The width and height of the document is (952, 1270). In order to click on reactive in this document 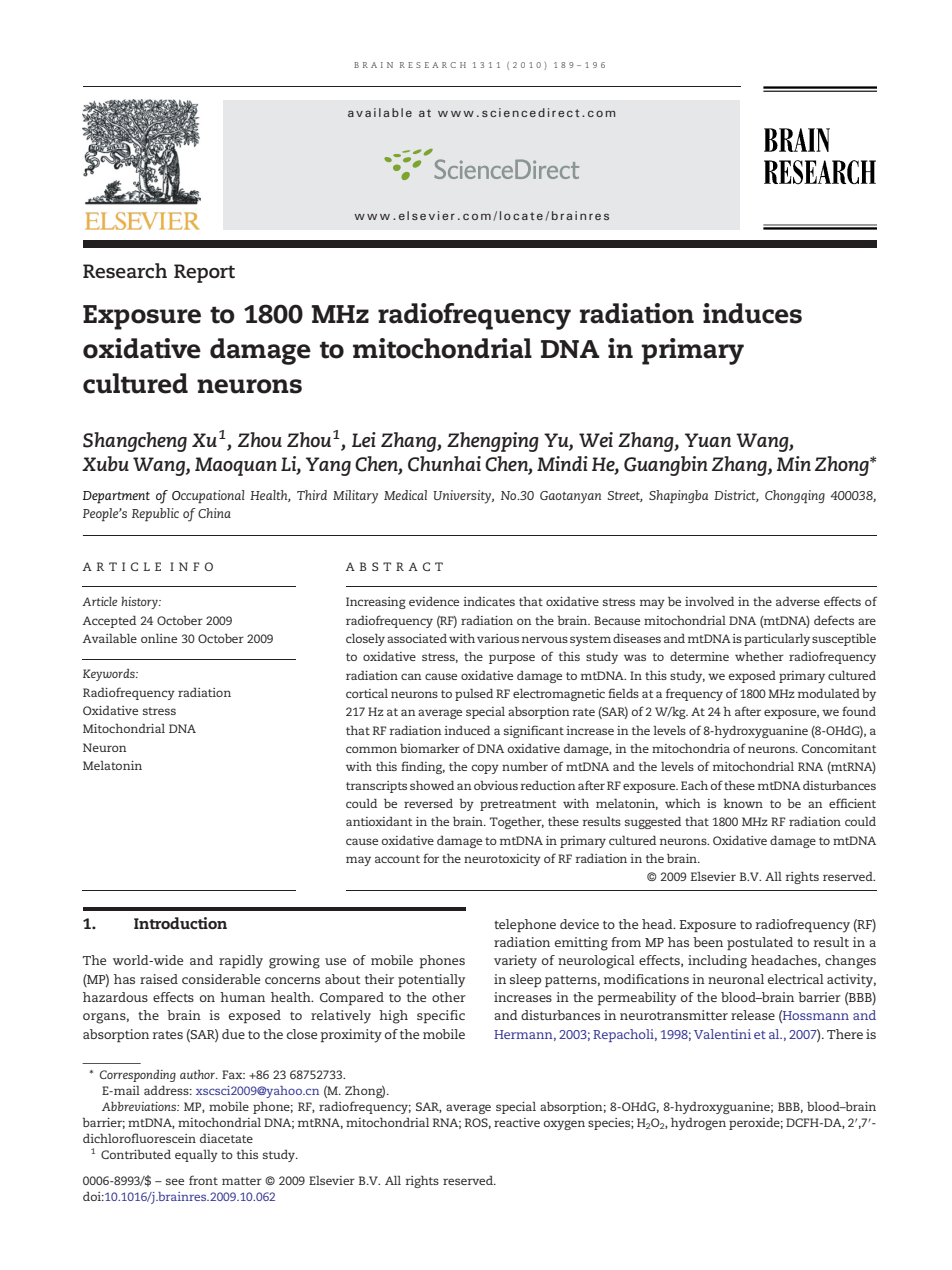, I will do `click(517, 1122)`.
